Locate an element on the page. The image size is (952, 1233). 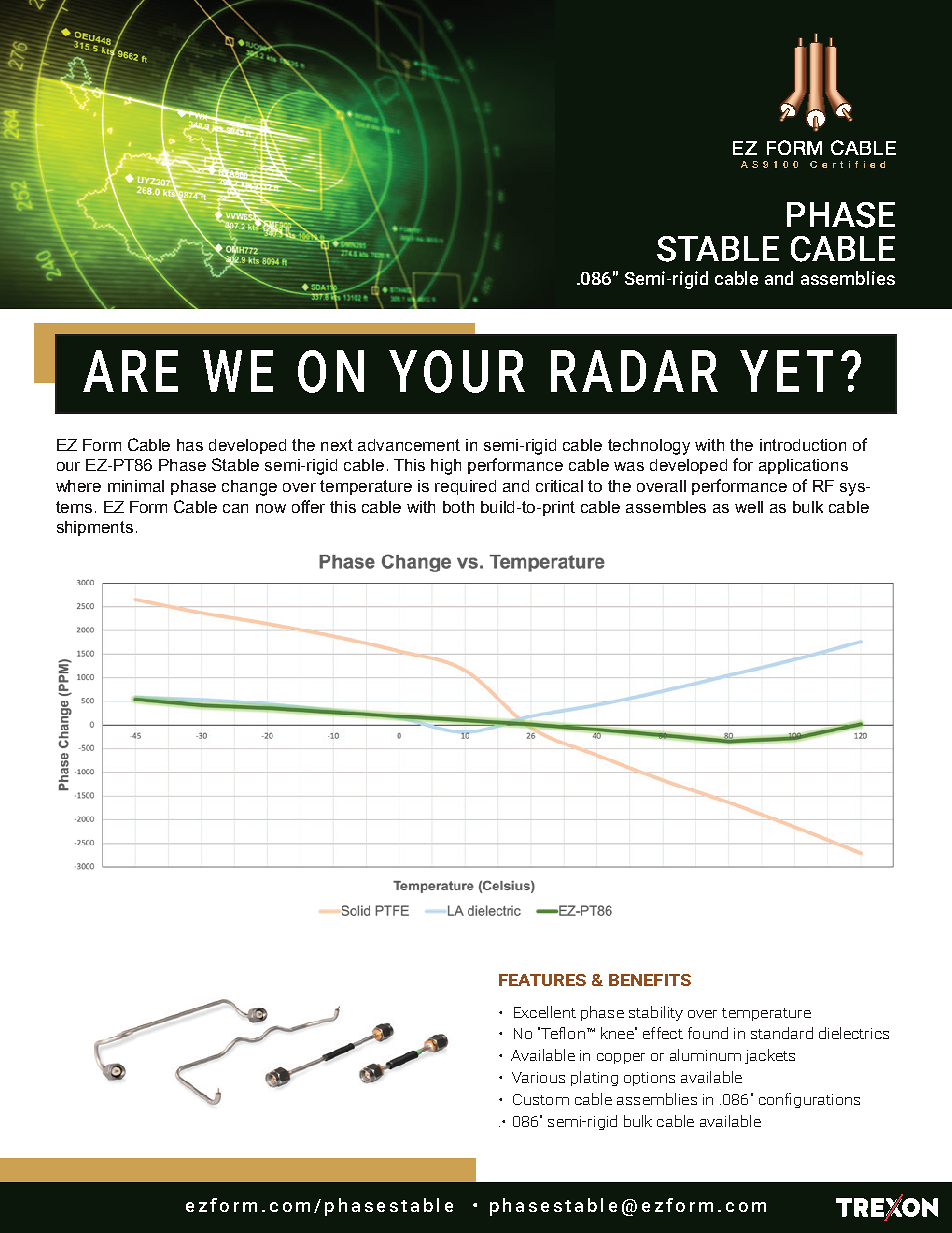
jackets is located at coordinates (770, 1056).
